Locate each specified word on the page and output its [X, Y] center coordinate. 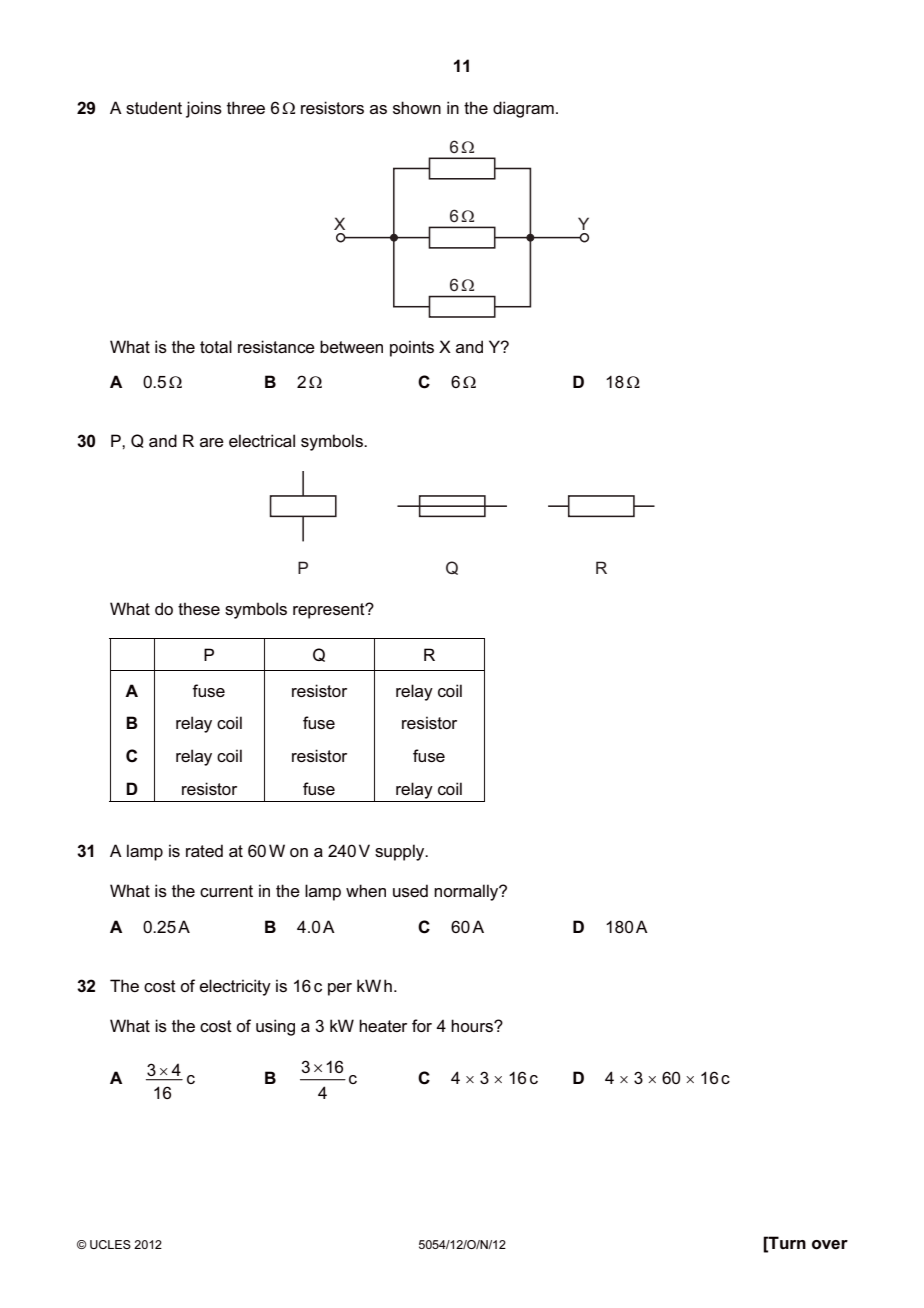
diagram [523, 109]
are [212, 442]
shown [417, 107]
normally [467, 892]
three [246, 107]
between [351, 346]
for [422, 1025]
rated [204, 850]
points [412, 348]
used [410, 890]
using [275, 1027]
